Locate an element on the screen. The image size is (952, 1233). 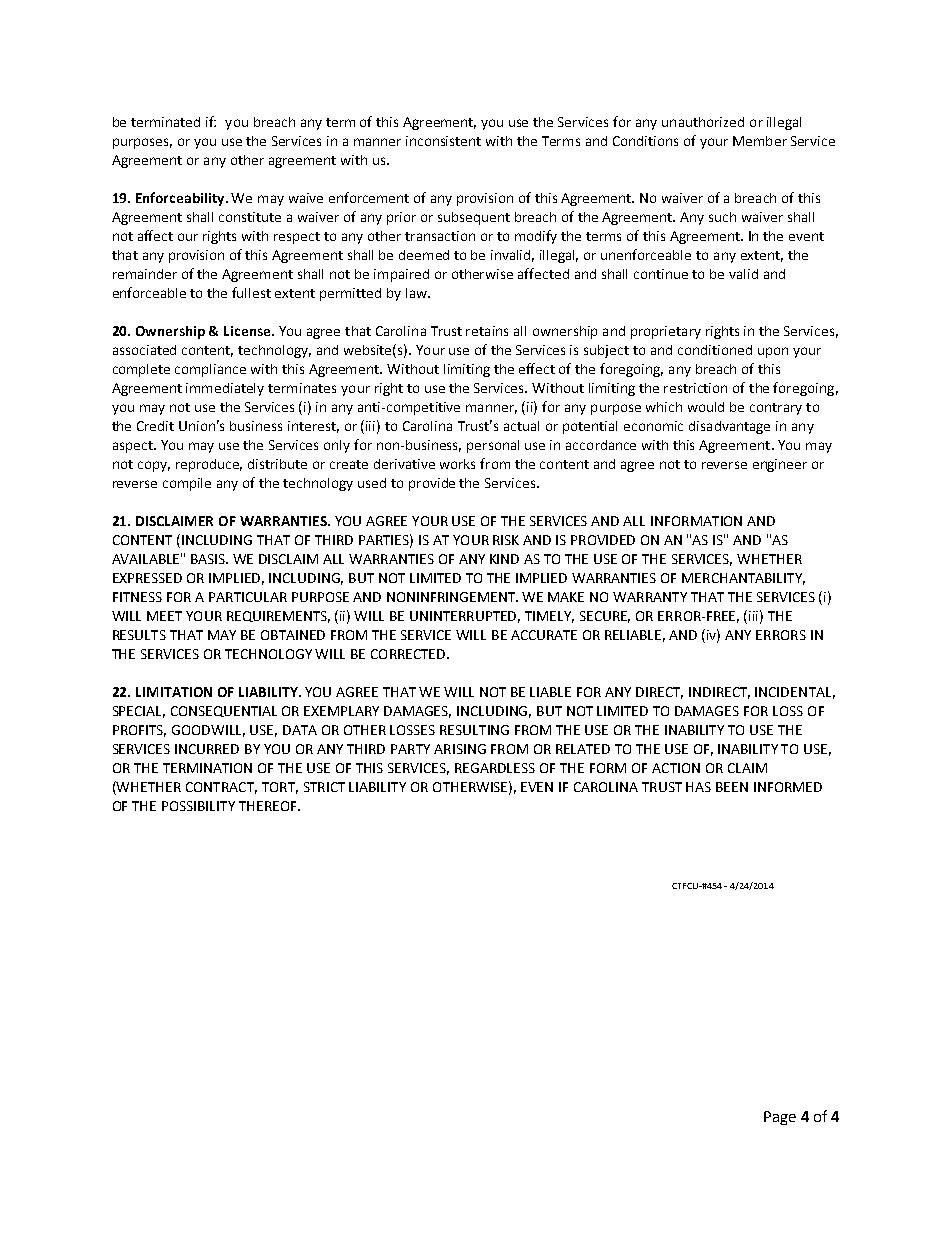
WARRANTY is located at coordinates (650, 597).
